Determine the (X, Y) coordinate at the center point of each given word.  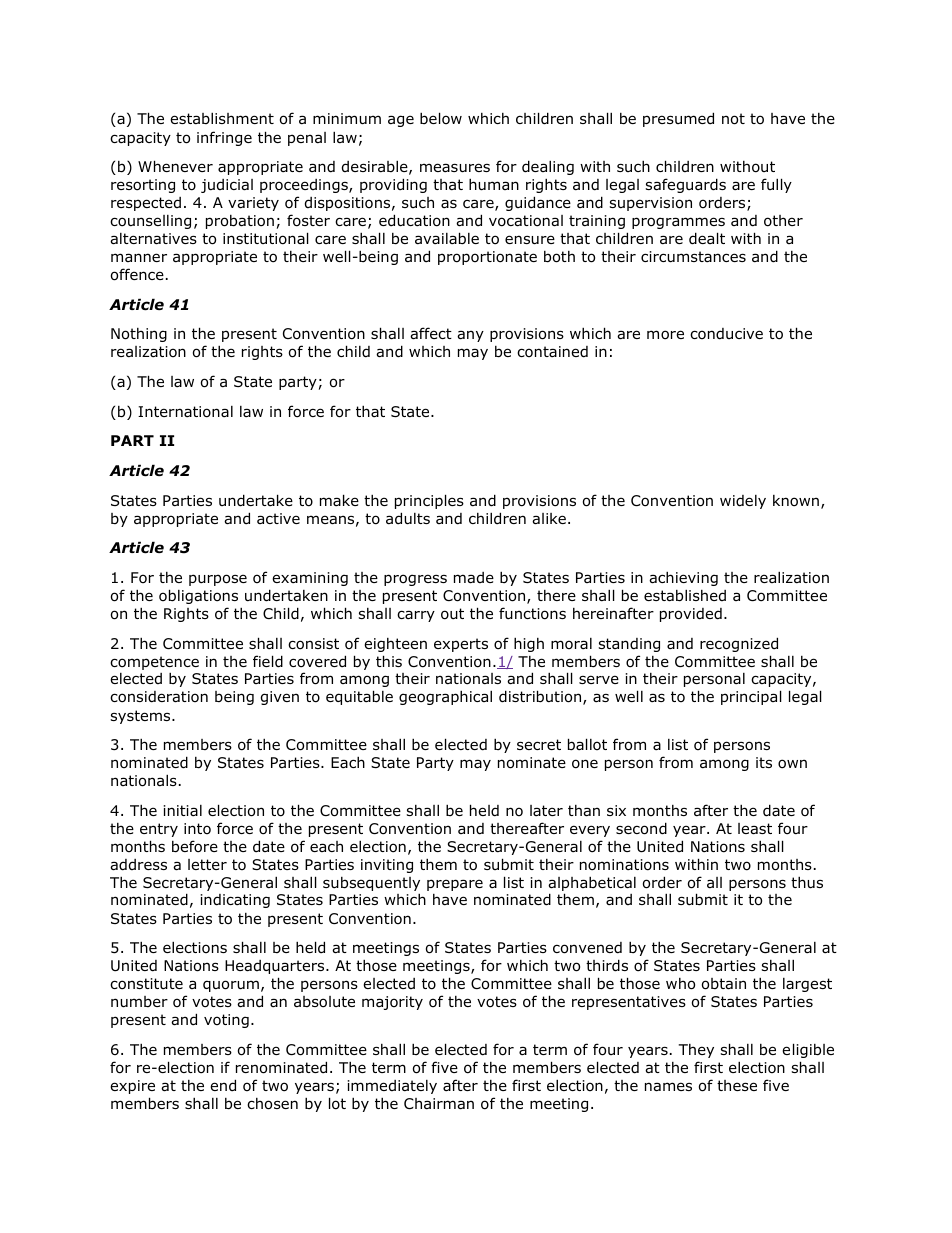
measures (455, 168)
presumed (678, 119)
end (223, 1085)
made (474, 578)
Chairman (439, 1104)
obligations (198, 596)
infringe (224, 138)
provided (691, 615)
